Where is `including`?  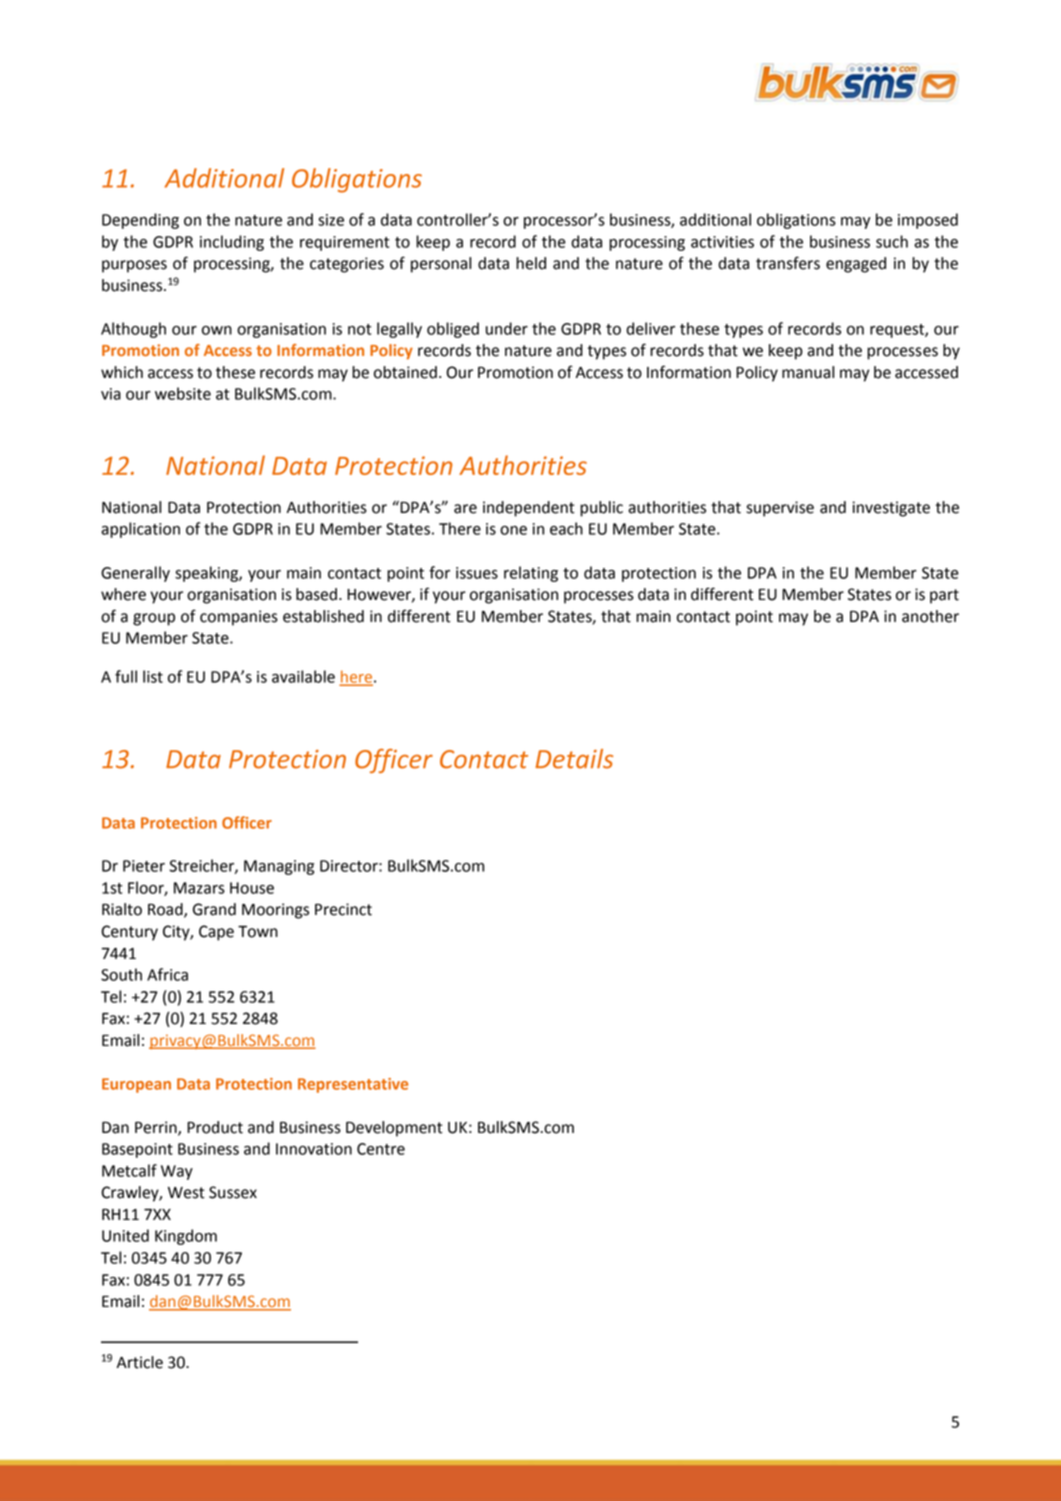 including is located at coordinates (232, 243).
